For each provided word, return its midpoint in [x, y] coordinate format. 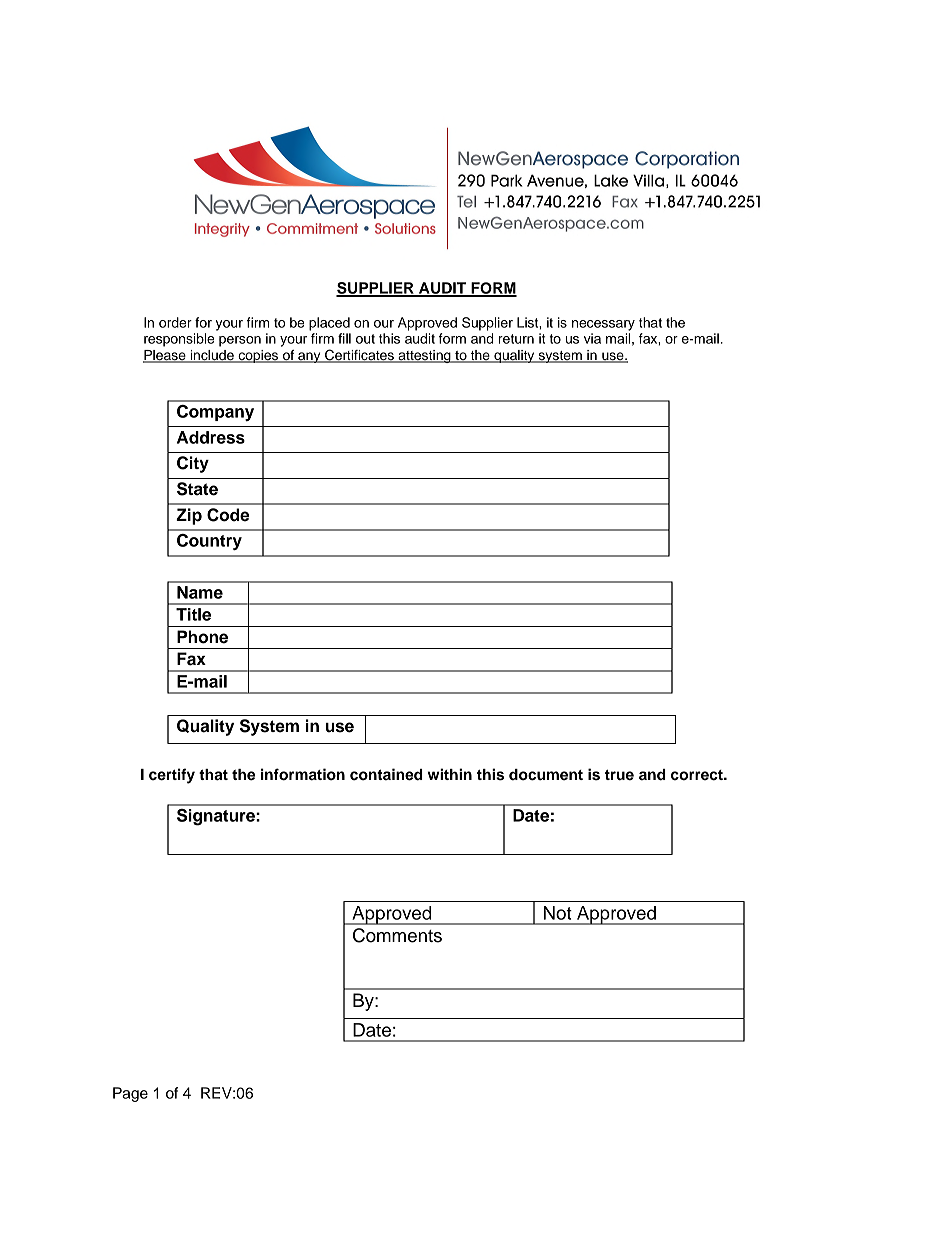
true [619, 775]
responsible [179, 340]
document [546, 775]
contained [386, 774]
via [592, 338]
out [365, 339]
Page [130, 1094]
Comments [397, 935]
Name [200, 592]
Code [228, 515]
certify [172, 776]
